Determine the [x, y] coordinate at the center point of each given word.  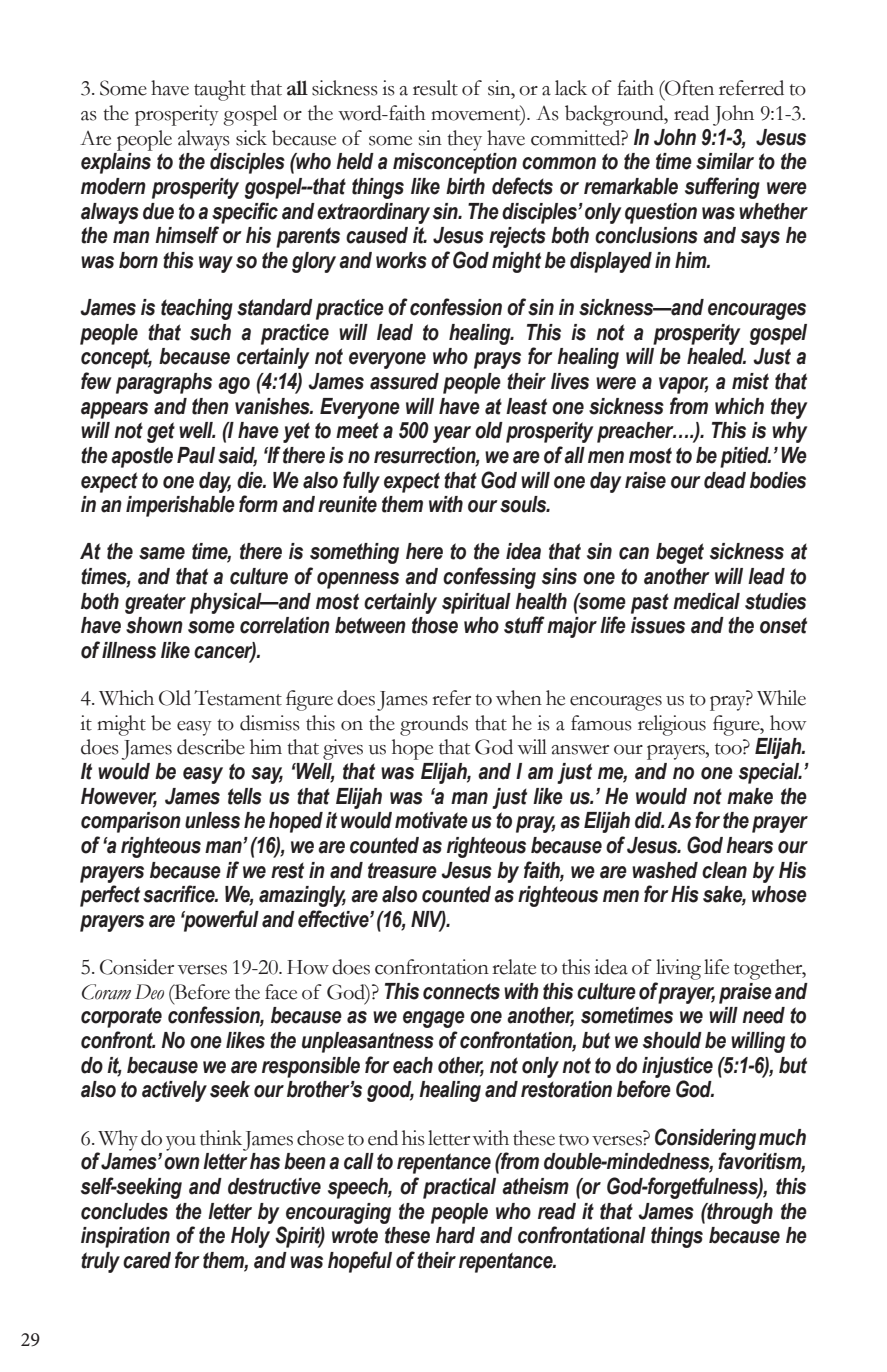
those [435, 625]
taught [220, 90]
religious [672, 725]
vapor [684, 385]
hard [455, 1235]
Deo [149, 992]
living [678, 969]
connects [461, 991]
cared [147, 1260]
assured [404, 381]
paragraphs [164, 383]
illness [129, 650]
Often [688, 88]
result [435, 88]
